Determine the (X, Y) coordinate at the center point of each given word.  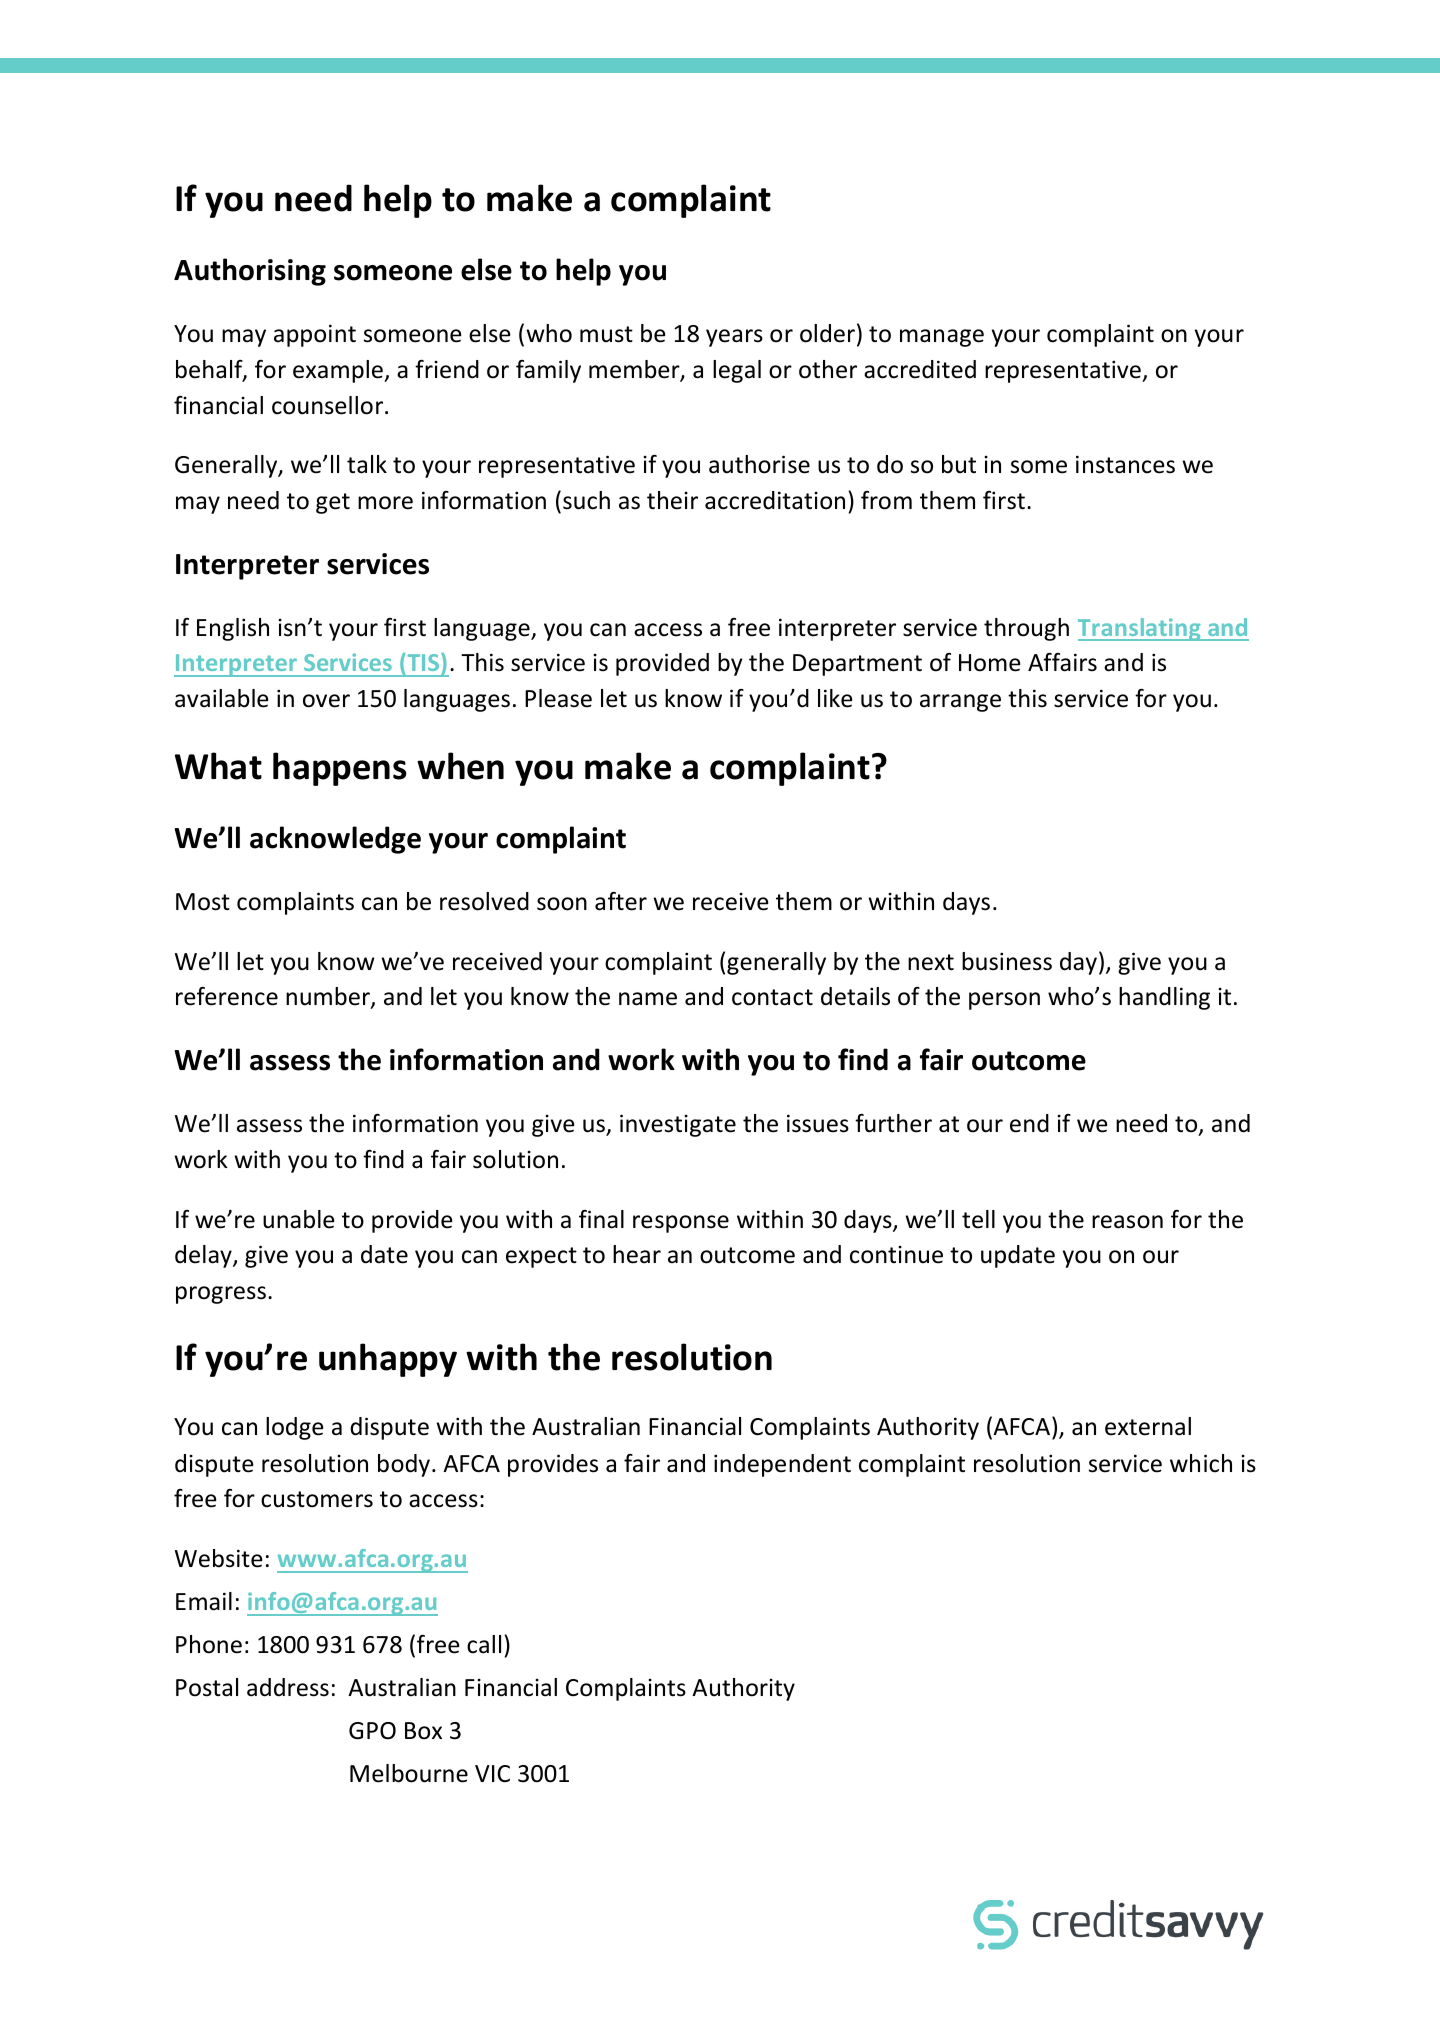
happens (340, 769)
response (681, 1224)
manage (942, 338)
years (734, 338)
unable (298, 1219)
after (621, 901)
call (484, 1644)
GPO (372, 1731)
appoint (315, 335)
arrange (960, 703)
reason (1127, 1222)
